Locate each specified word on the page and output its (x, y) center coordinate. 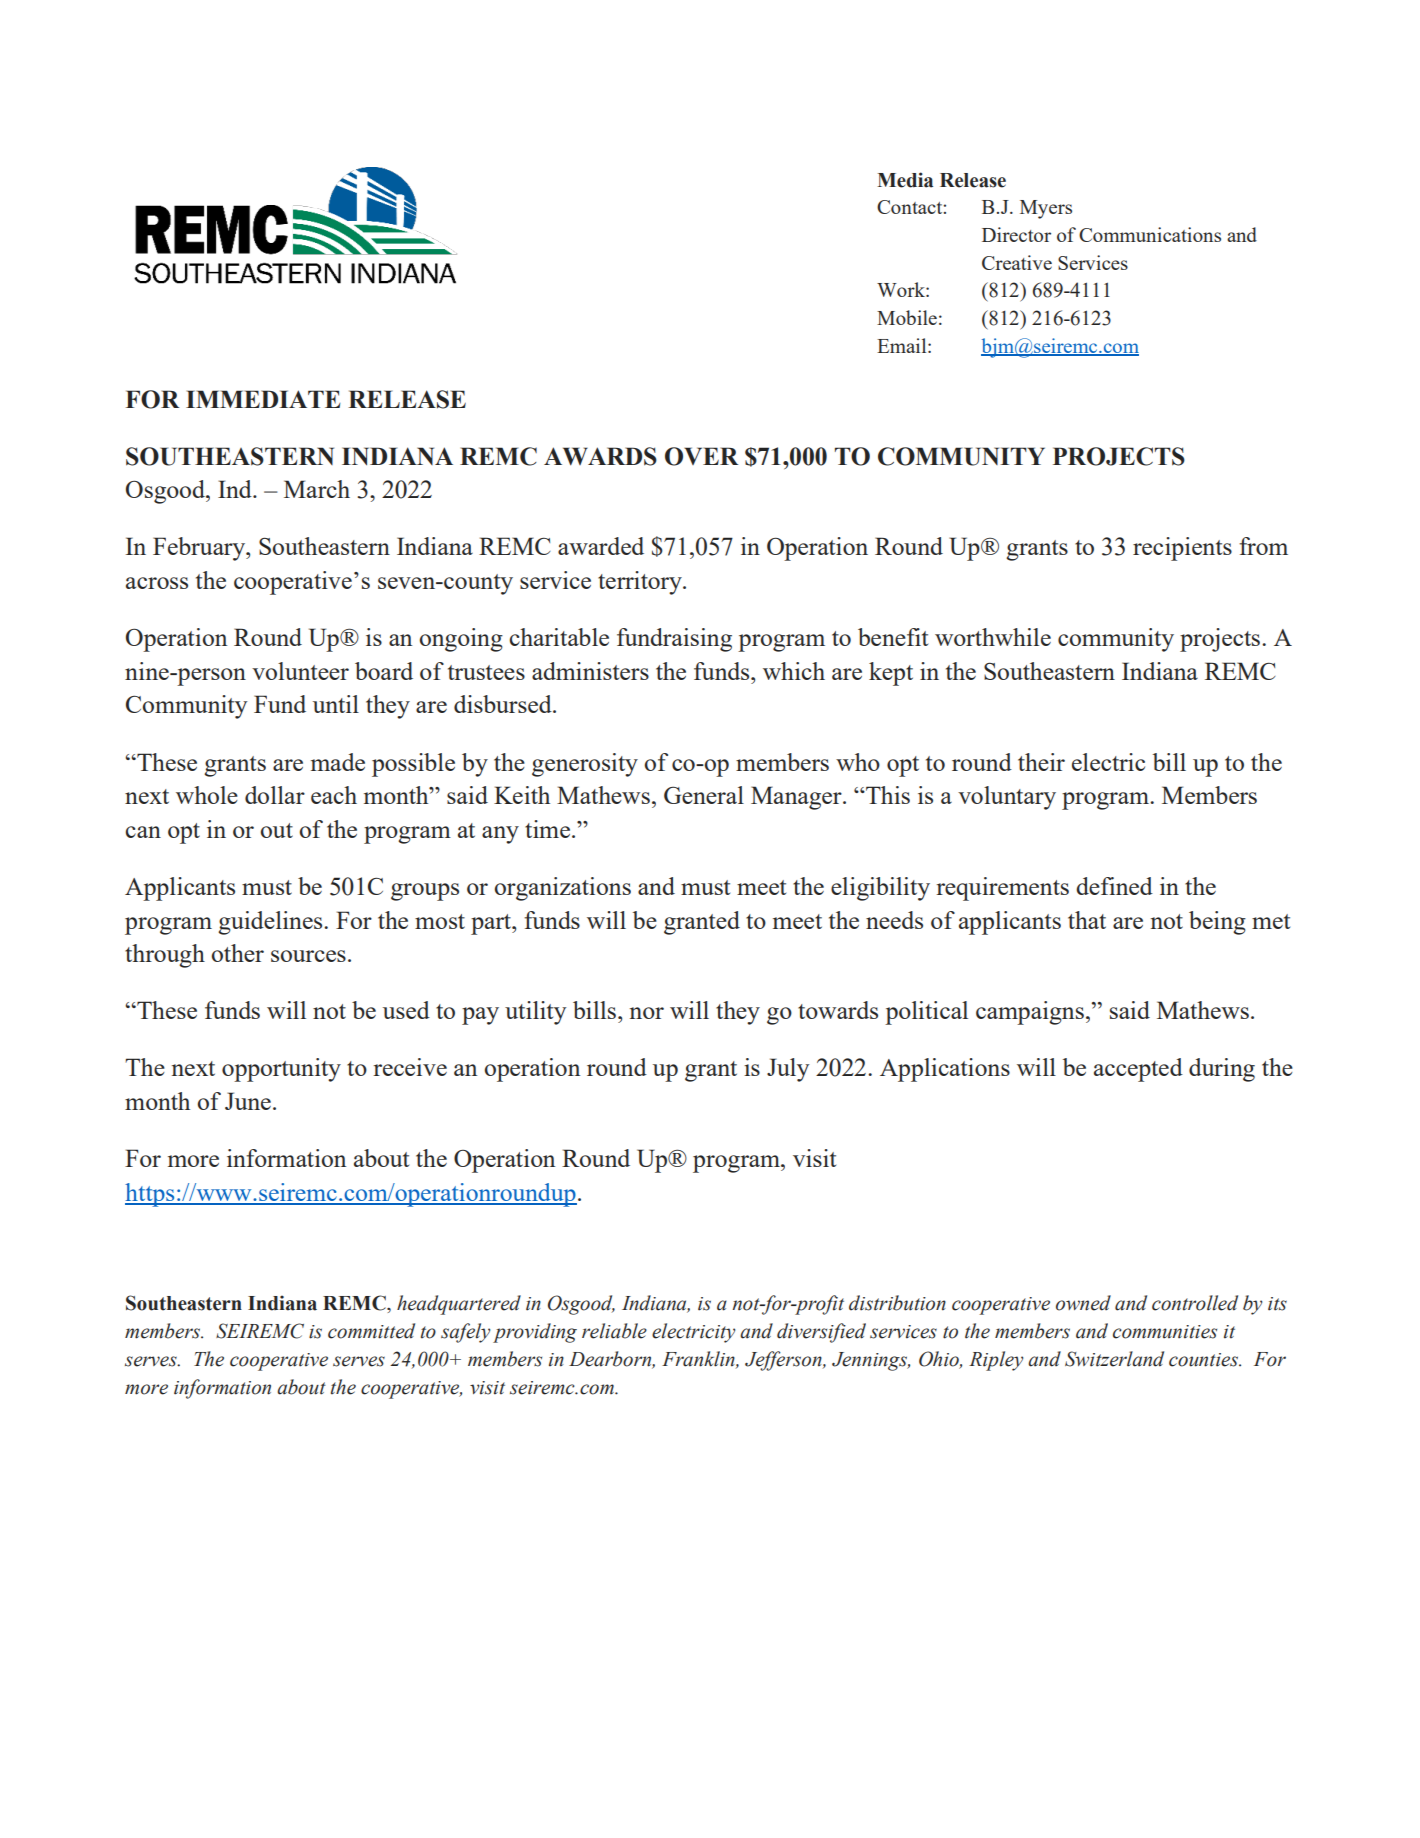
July (788, 1070)
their (1041, 762)
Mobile (907, 317)
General (704, 795)
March (317, 489)
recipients (1182, 549)
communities (1165, 1332)
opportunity (281, 1070)
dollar (275, 795)
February (200, 549)
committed (371, 1331)
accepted (1138, 1070)
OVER (701, 456)
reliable (614, 1331)
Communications (1150, 234)
